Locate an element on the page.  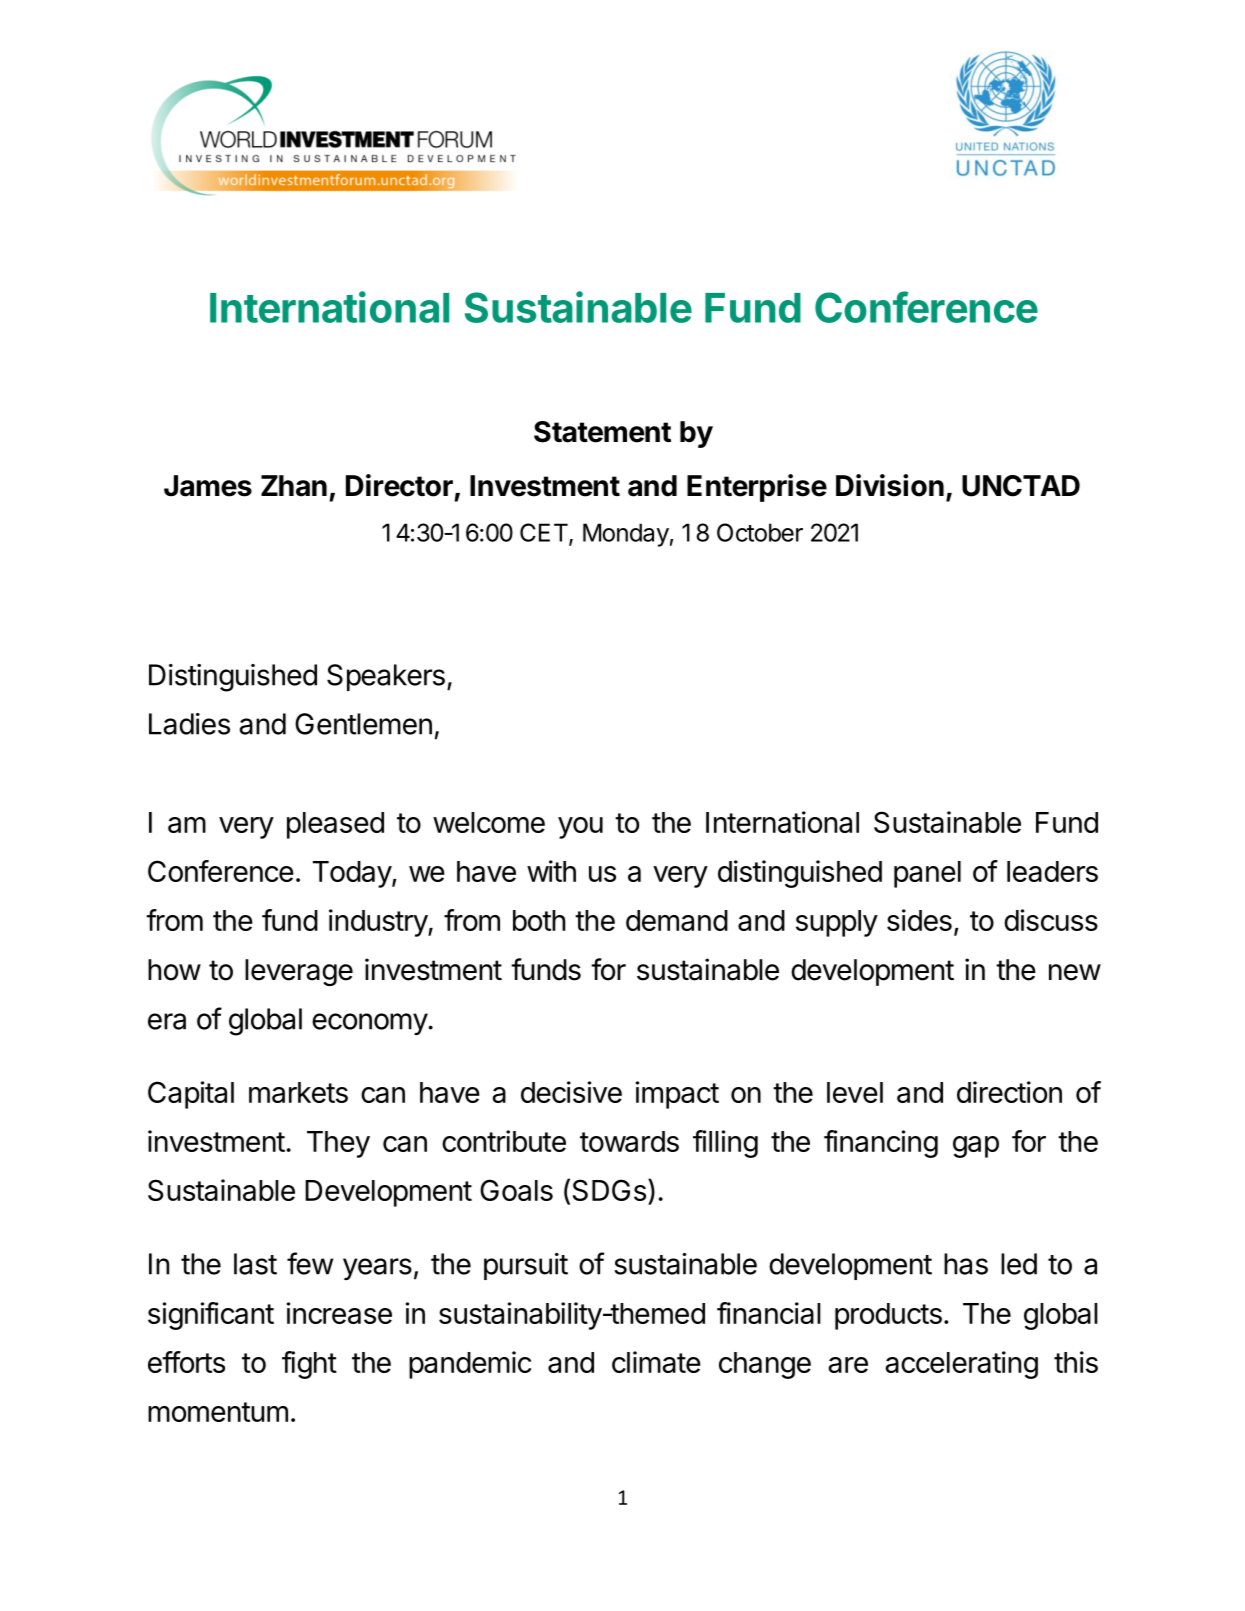
sides is located at coordinates (919, 920).
